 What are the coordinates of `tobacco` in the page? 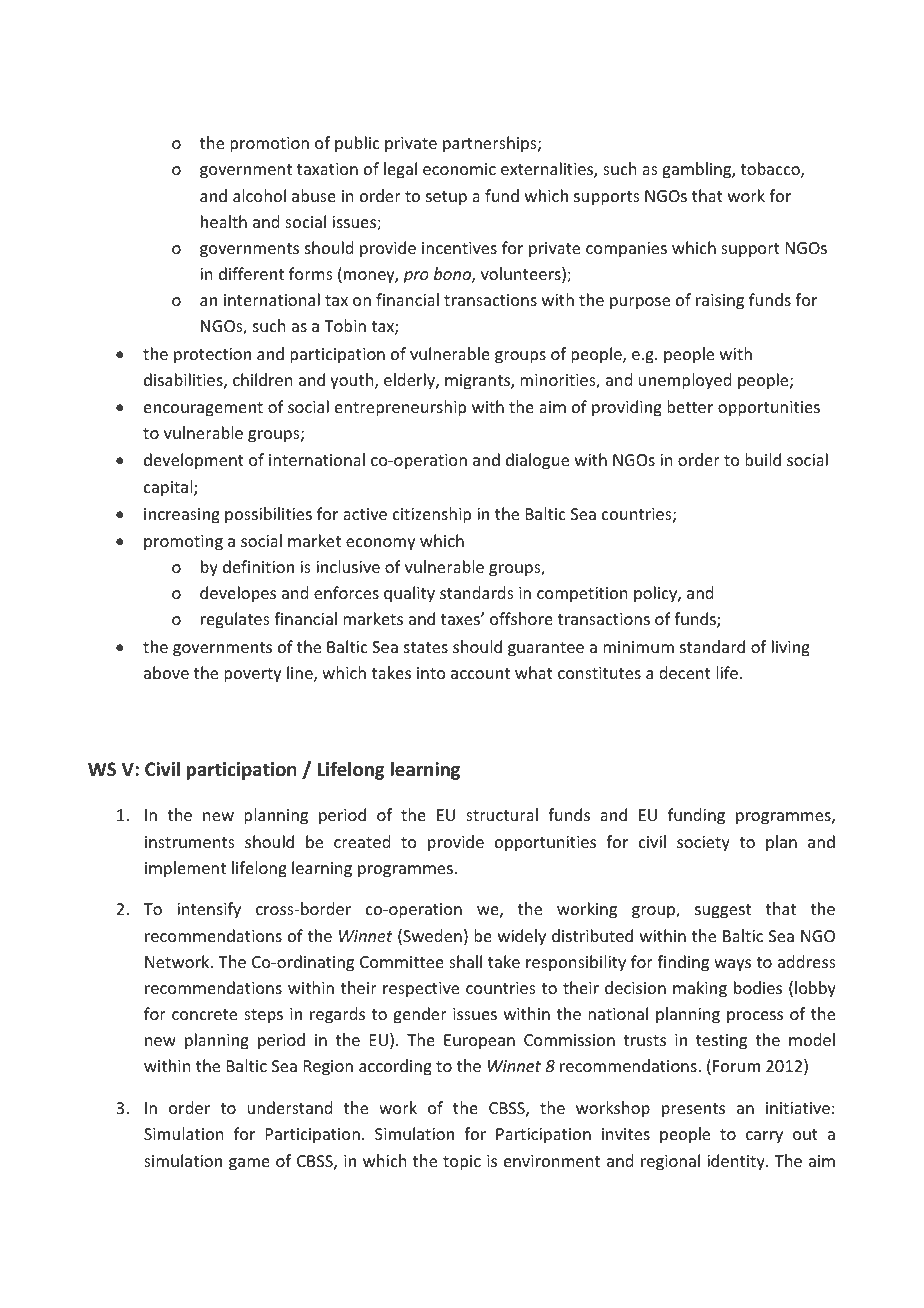 It's located at (771, 170).
